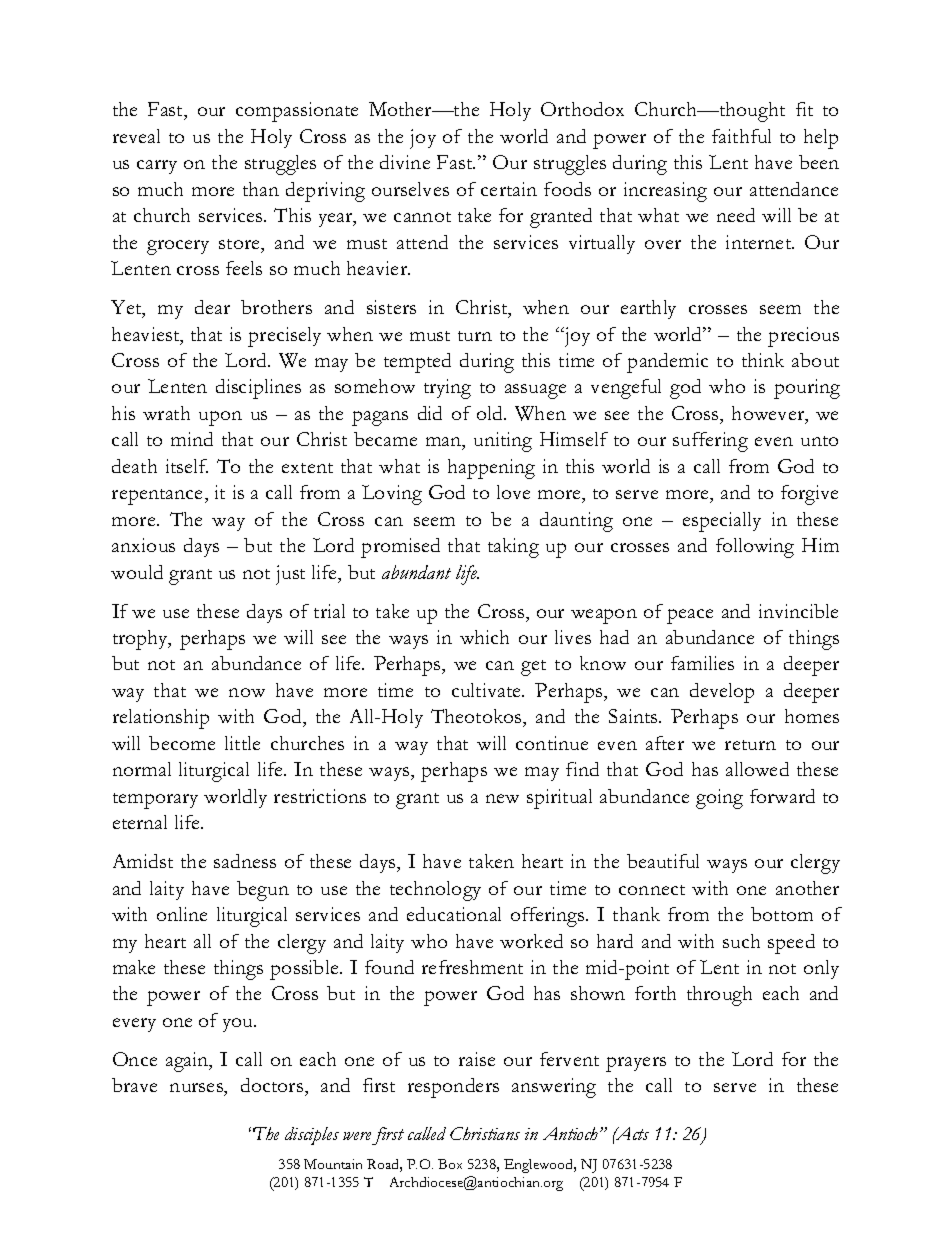 The width and height of the screenshot is (952, 1233). I want to click on bottom, so click(782, 914).
